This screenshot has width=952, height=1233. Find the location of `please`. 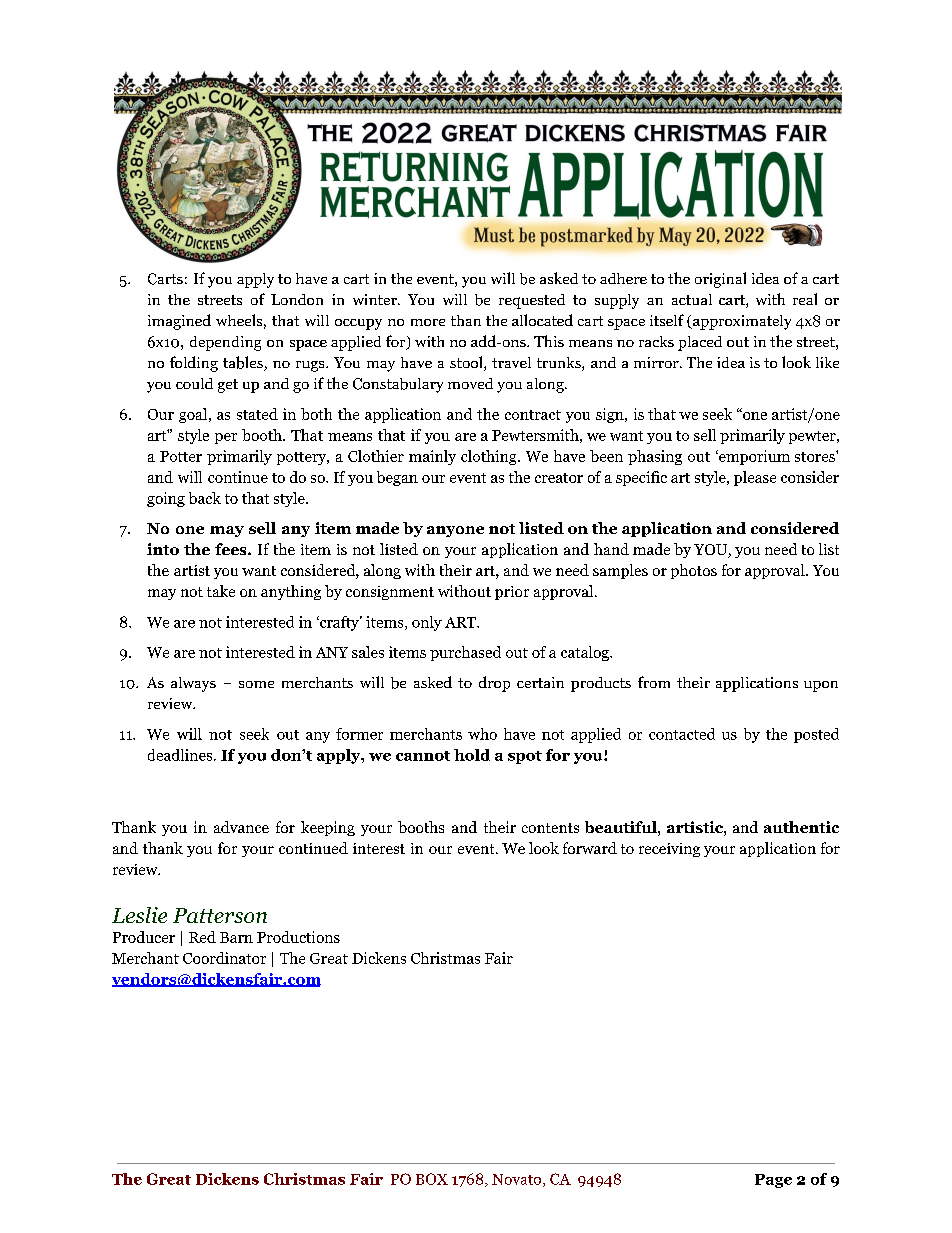

please is located at coordinates (755, 478).
